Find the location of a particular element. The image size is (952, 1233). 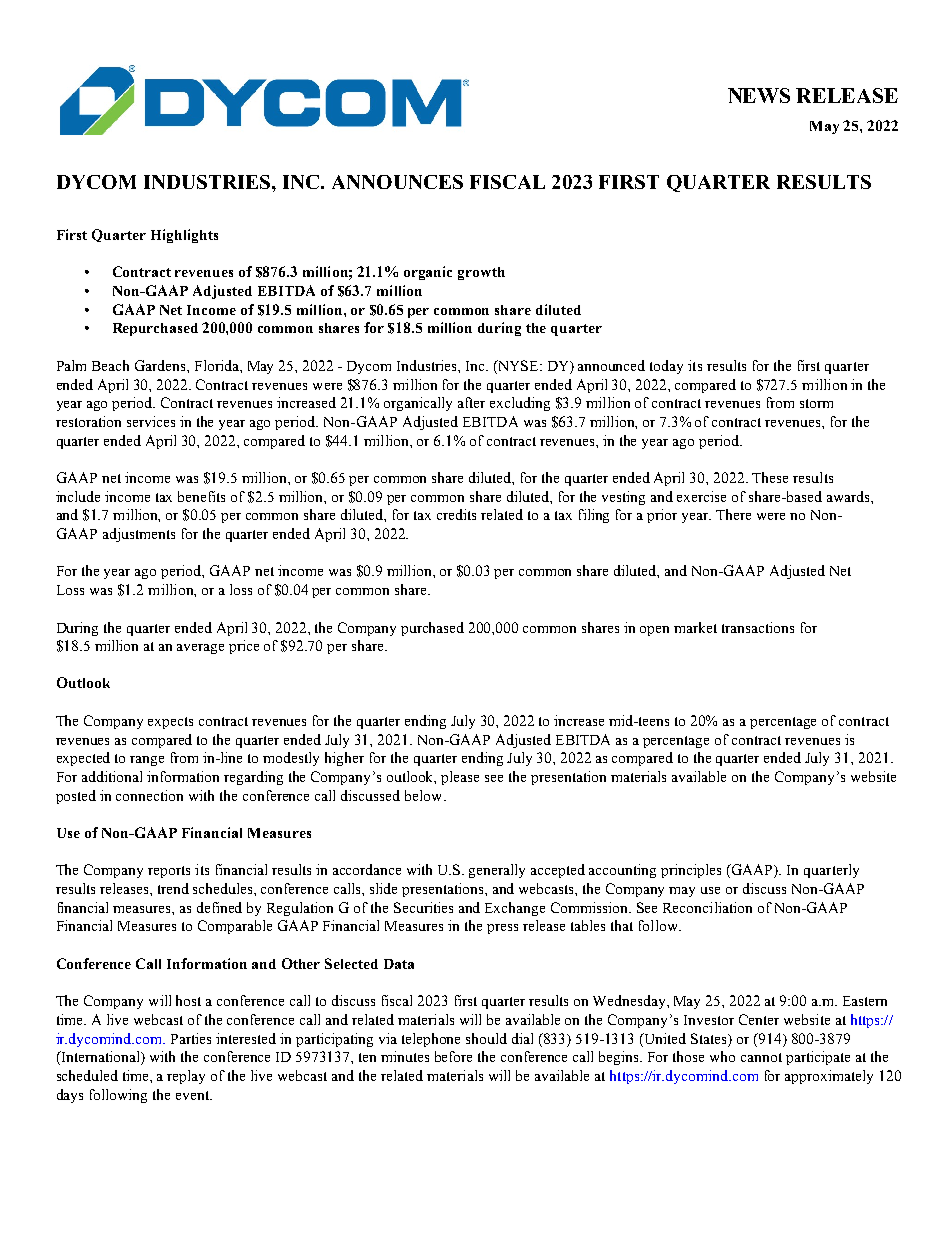

before is located at coordinates (453, 1056).
